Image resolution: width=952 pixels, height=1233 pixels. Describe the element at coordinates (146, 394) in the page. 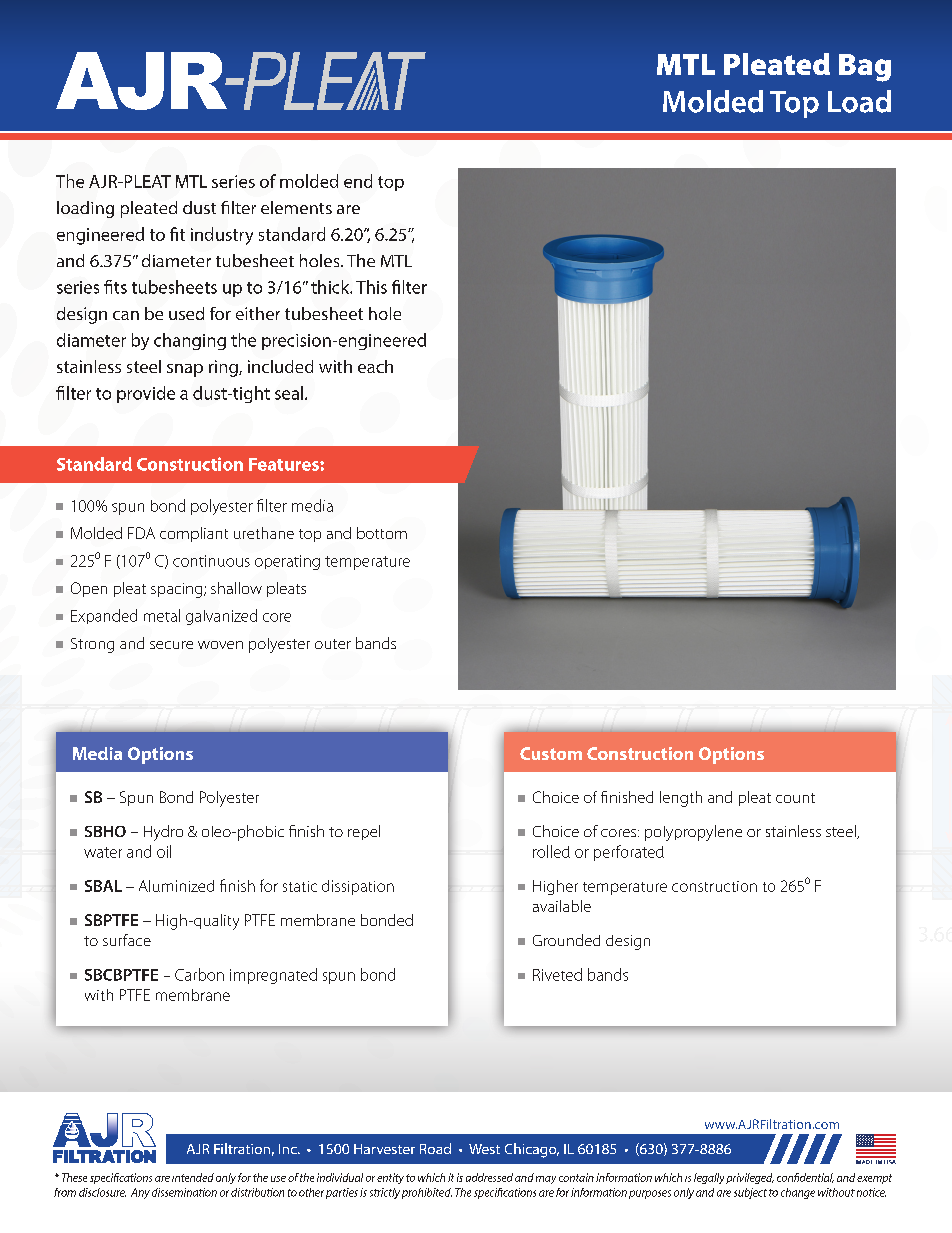

I see `provide` at that location.
